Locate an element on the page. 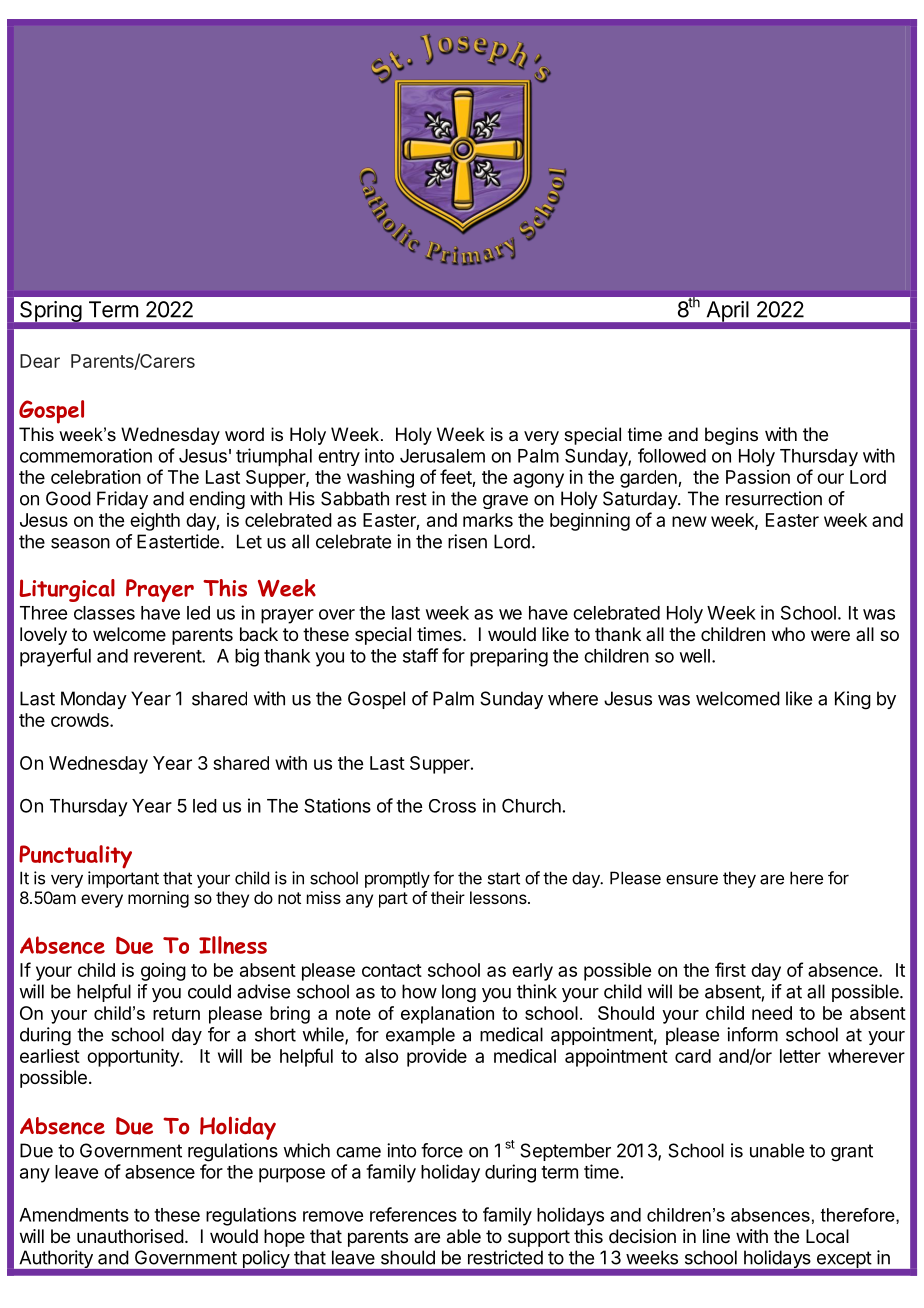 This image has width=924, height=1308. ensure is located at coordinates (692, 879).
